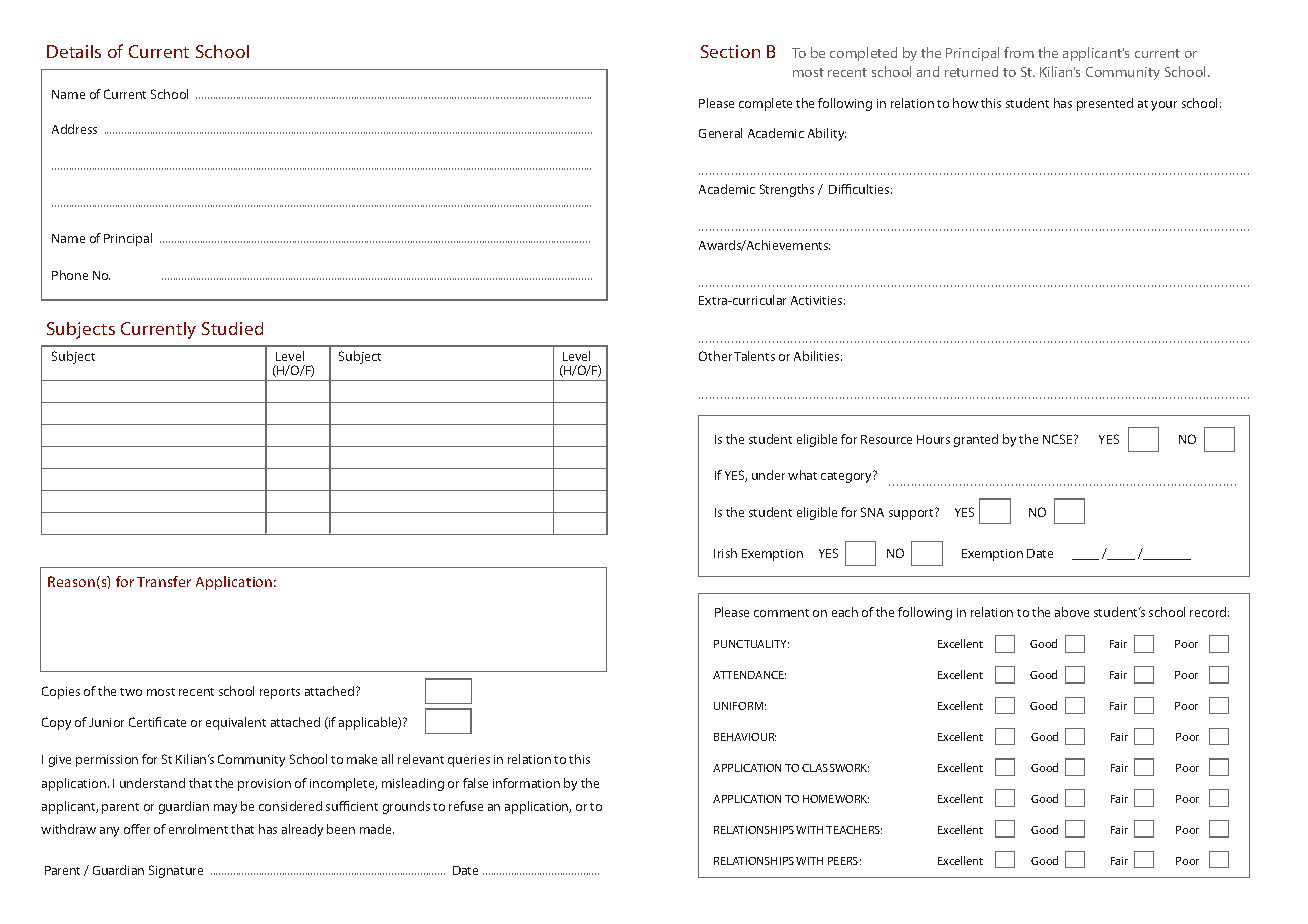 This screenshot has height=924, width=1308. What do you see at coordinates (466, 806) in the screenshot?
I see `refuse` at bounding box center [466, 806].
